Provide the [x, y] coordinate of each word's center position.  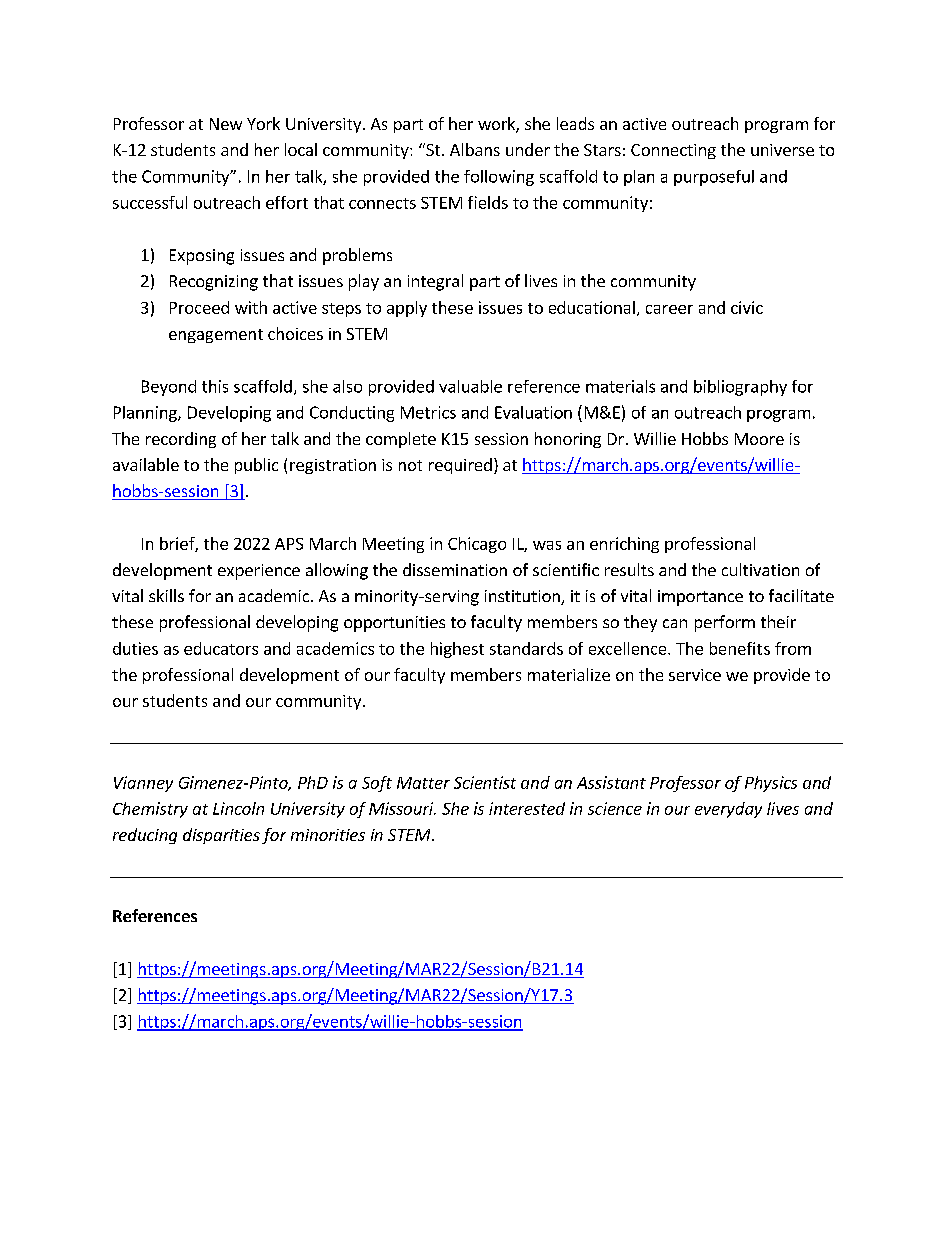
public [256, 466]
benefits [740, 648]
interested [527, 808]
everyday [728, 810]
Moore [759, 439]
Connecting [673, 151]
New [226, 124]
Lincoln [238, 808]
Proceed [199, 307]
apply [407, 309]
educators [221, 648]
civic [747, 307]
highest [457, 650]
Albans [475, 149]
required [460, 466]
